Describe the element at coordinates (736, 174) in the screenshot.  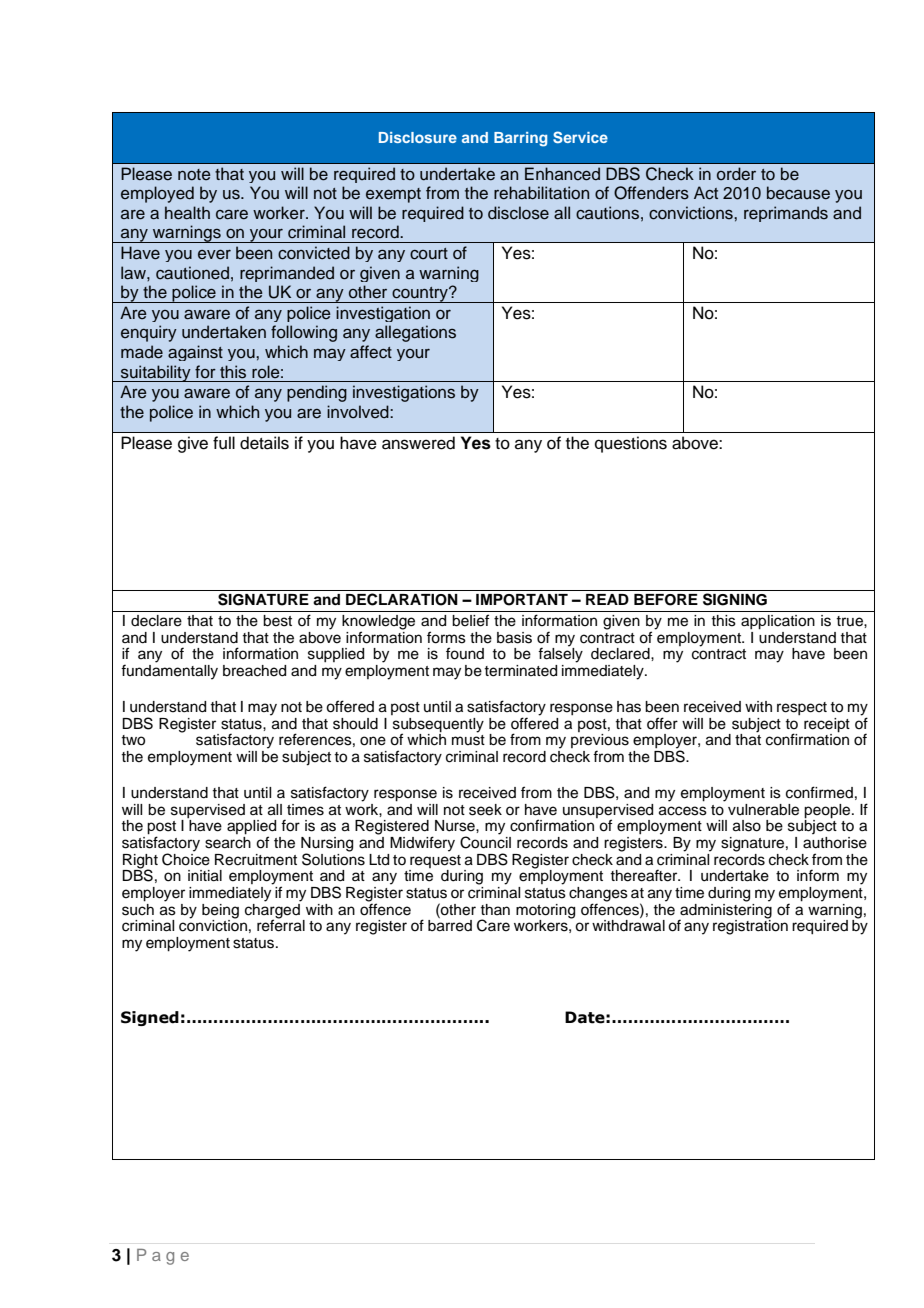
I see `order` at that location.
